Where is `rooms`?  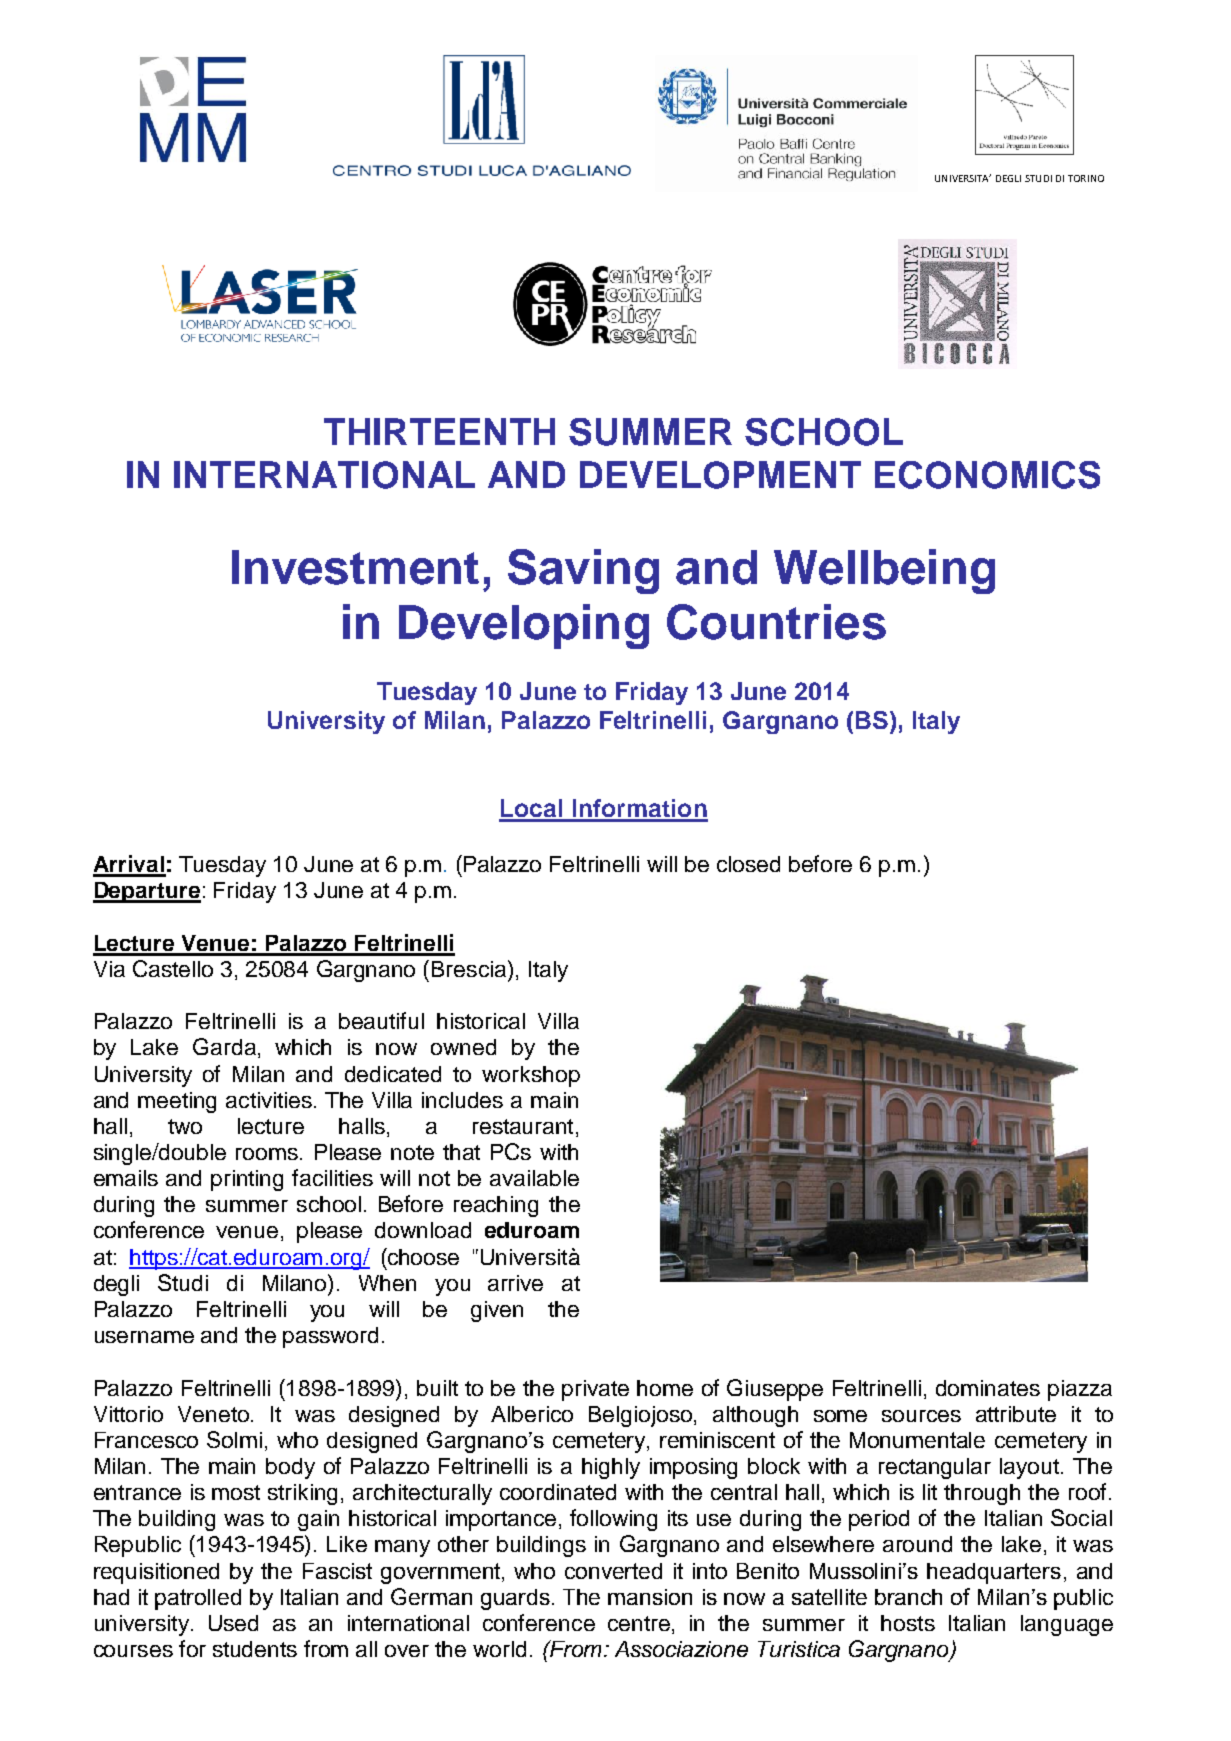 rooms is located at coordinates (267, 1154).
